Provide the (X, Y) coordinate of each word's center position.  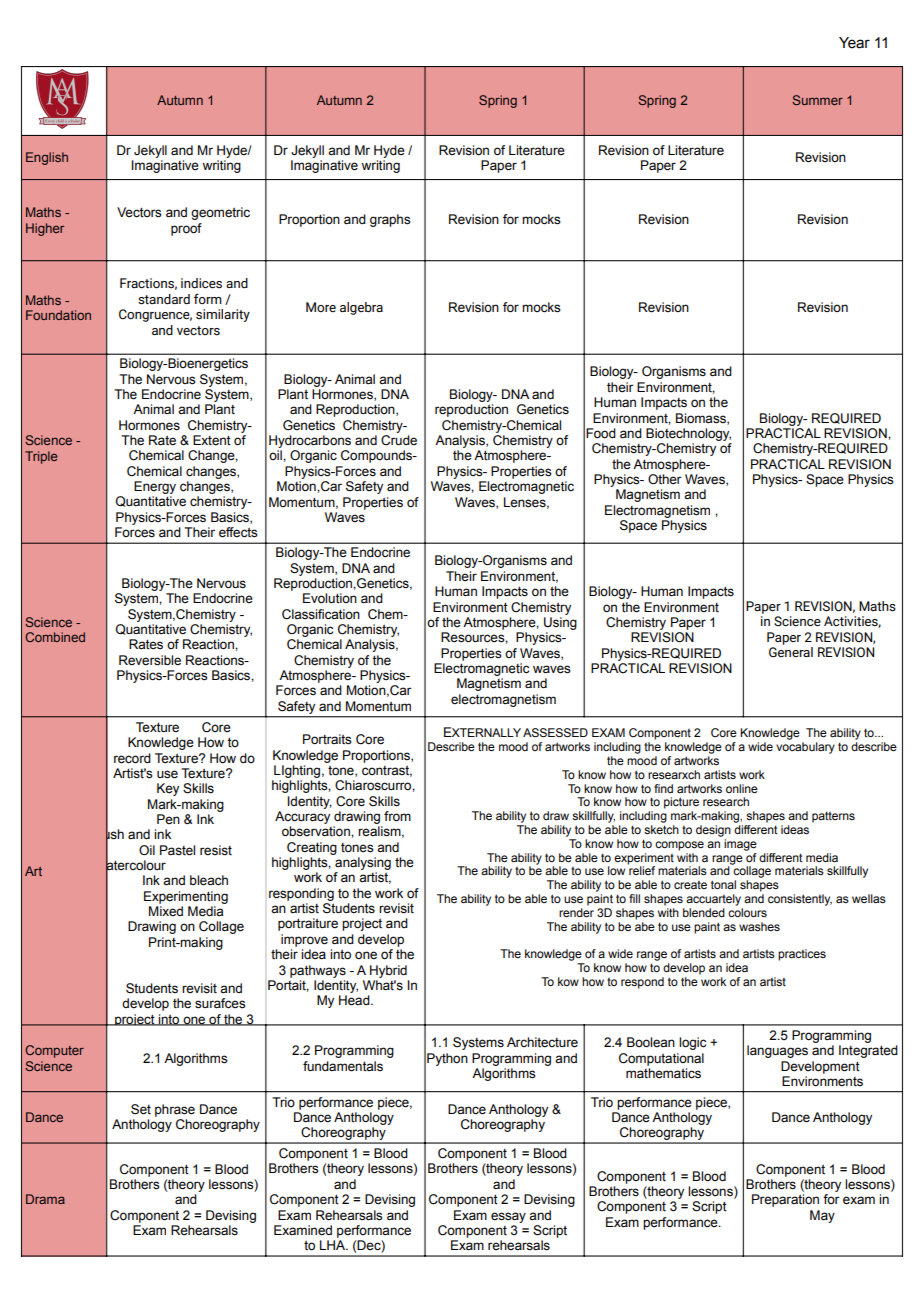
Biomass (702, 419)
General (791, 652)
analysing (363, 863)
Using (560, 623)
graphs (390, 220)
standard (164, 299)
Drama (45, 1199)
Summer (817, 100)
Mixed (166, 911)
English (47, 158)
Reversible (150, 660)
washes (759, 926)
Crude (399, 440)
